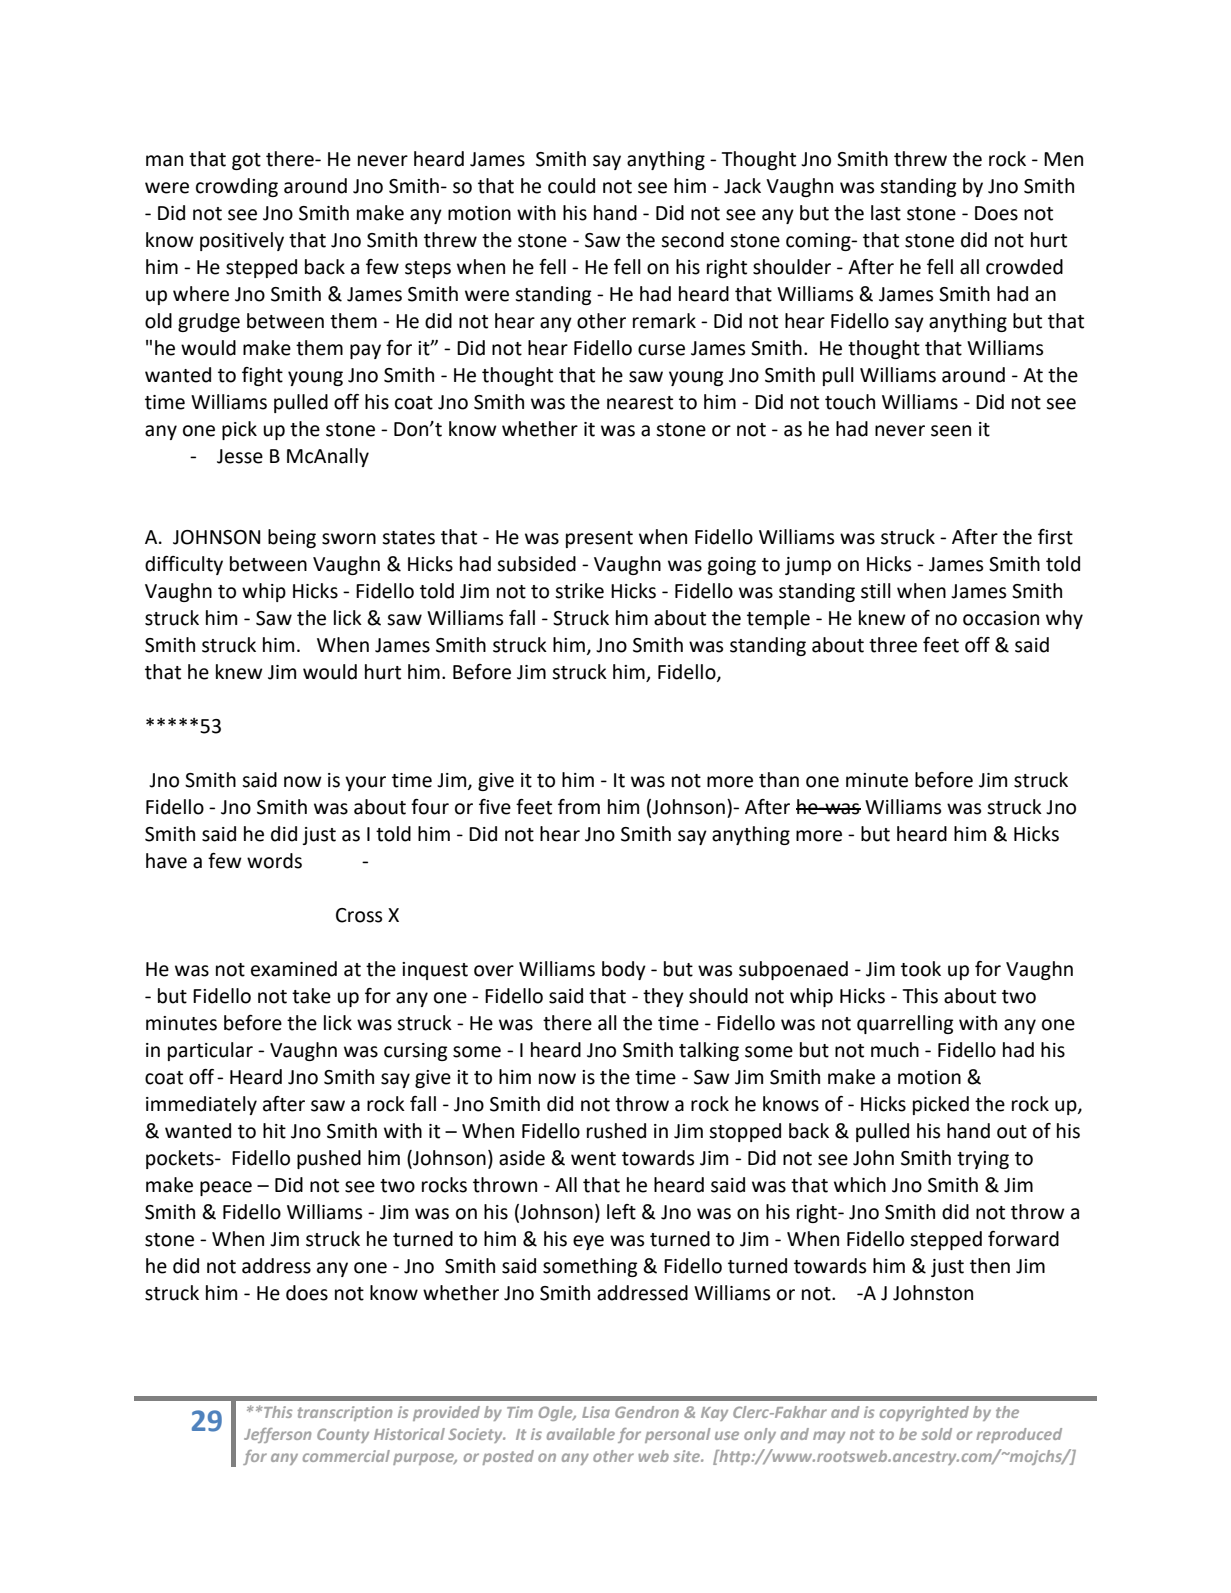 The height and width of the screenshot is (1593, 1231). Describe the element at coordinates (237, 187) in the screenshot. I see `crowding` at that location.
